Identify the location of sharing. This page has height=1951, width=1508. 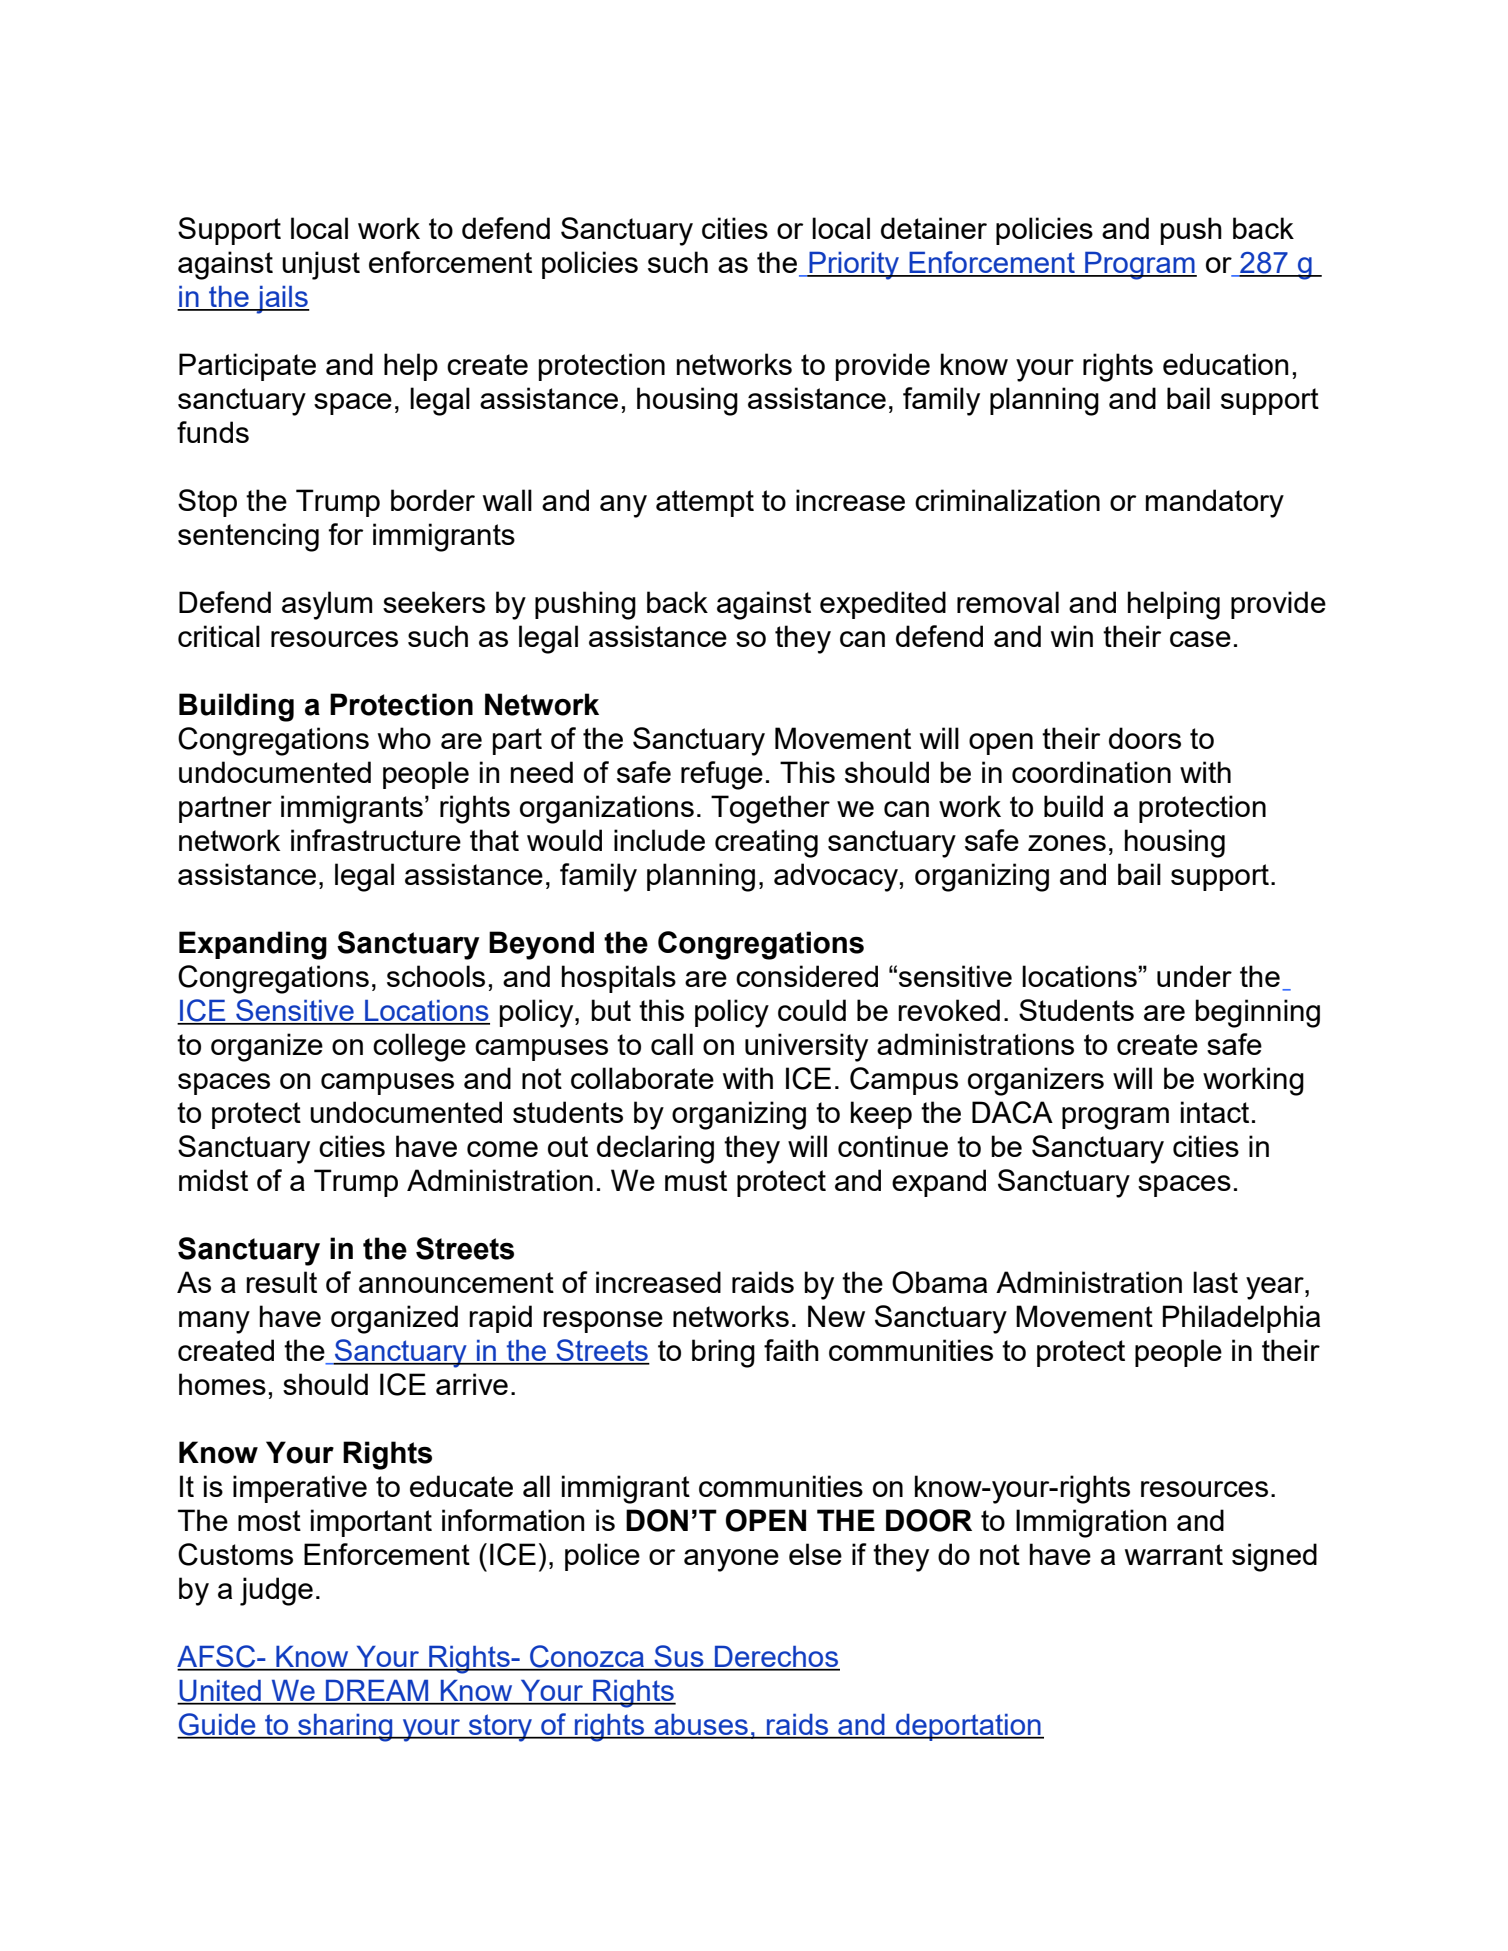
(345, 1728).
